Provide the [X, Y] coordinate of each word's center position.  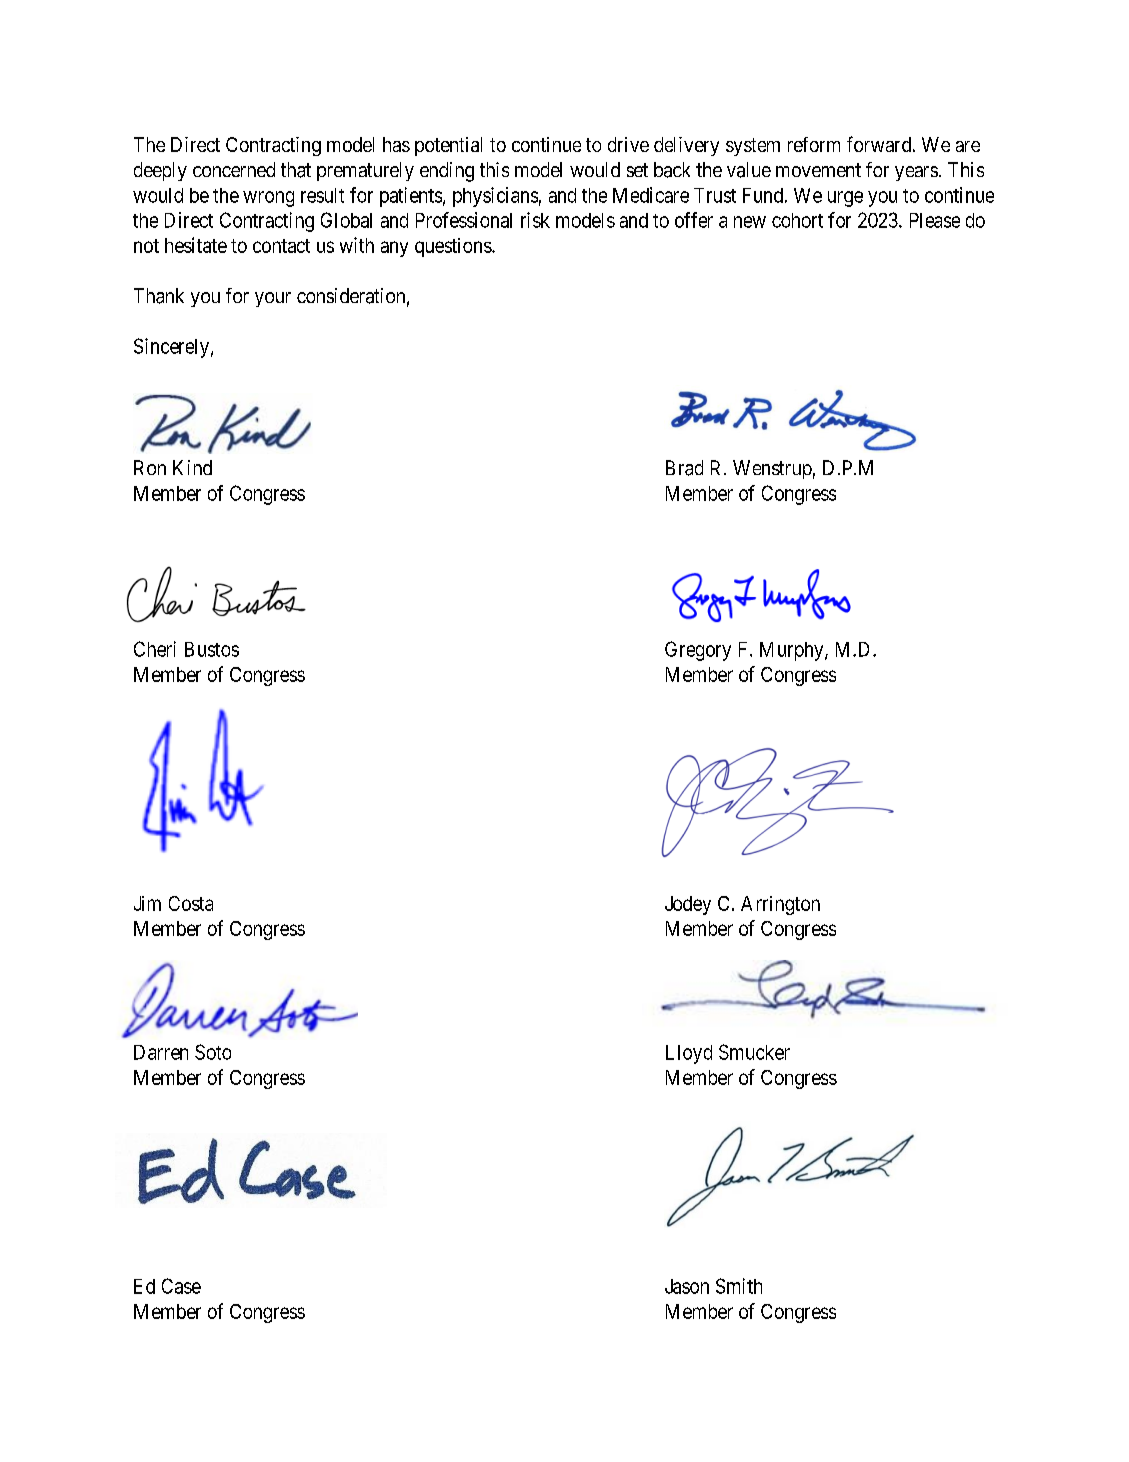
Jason [687, 1286]
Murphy [793, 651]
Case [181, 1286]
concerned [234, 169]
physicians [495, 197]
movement [818, 170]
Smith [739, 1286]
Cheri [155, 649]
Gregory [698, 651]
